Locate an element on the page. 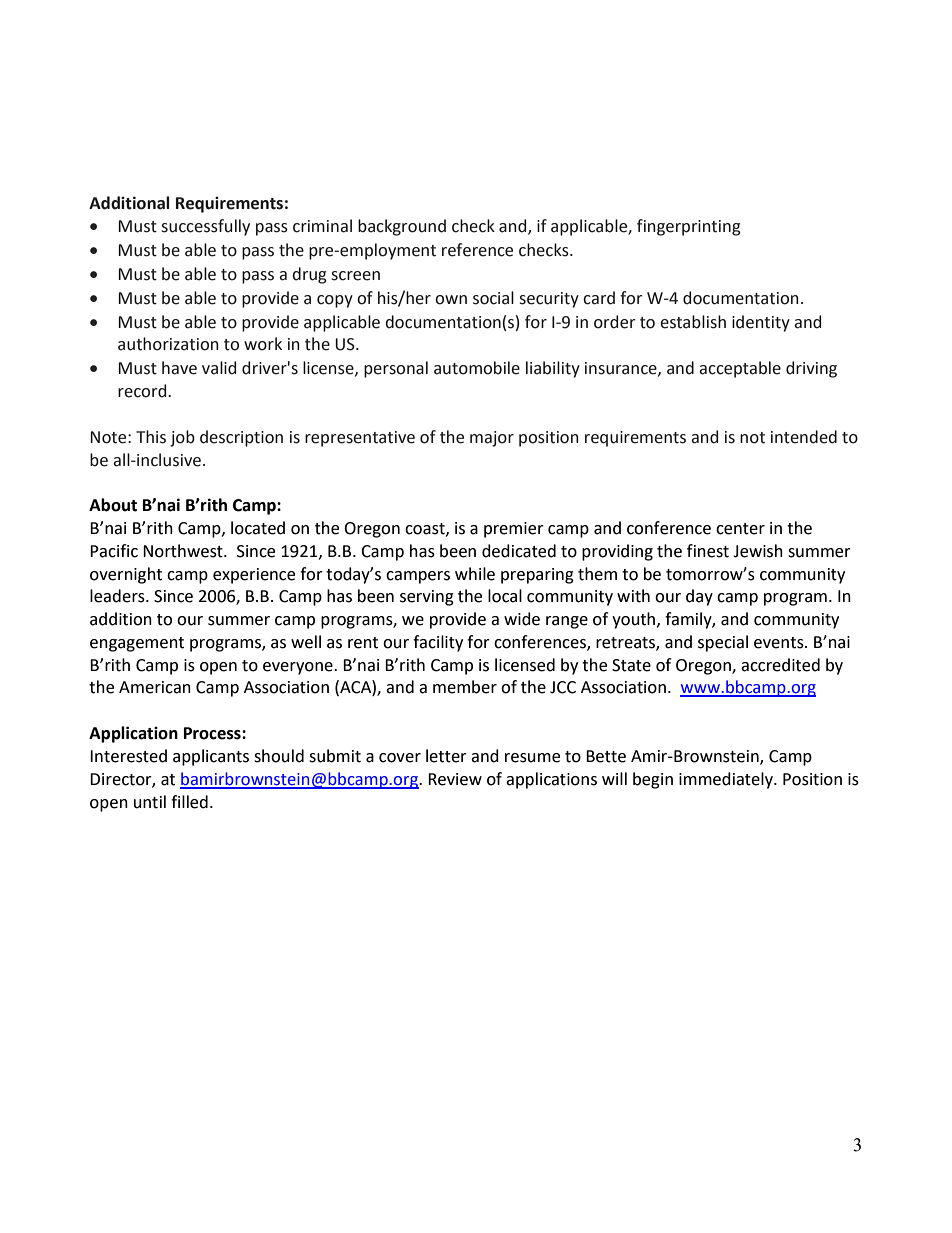 The height and width of the document is (1233, 952). fingerprinting is located at coordinates (689, 227).
